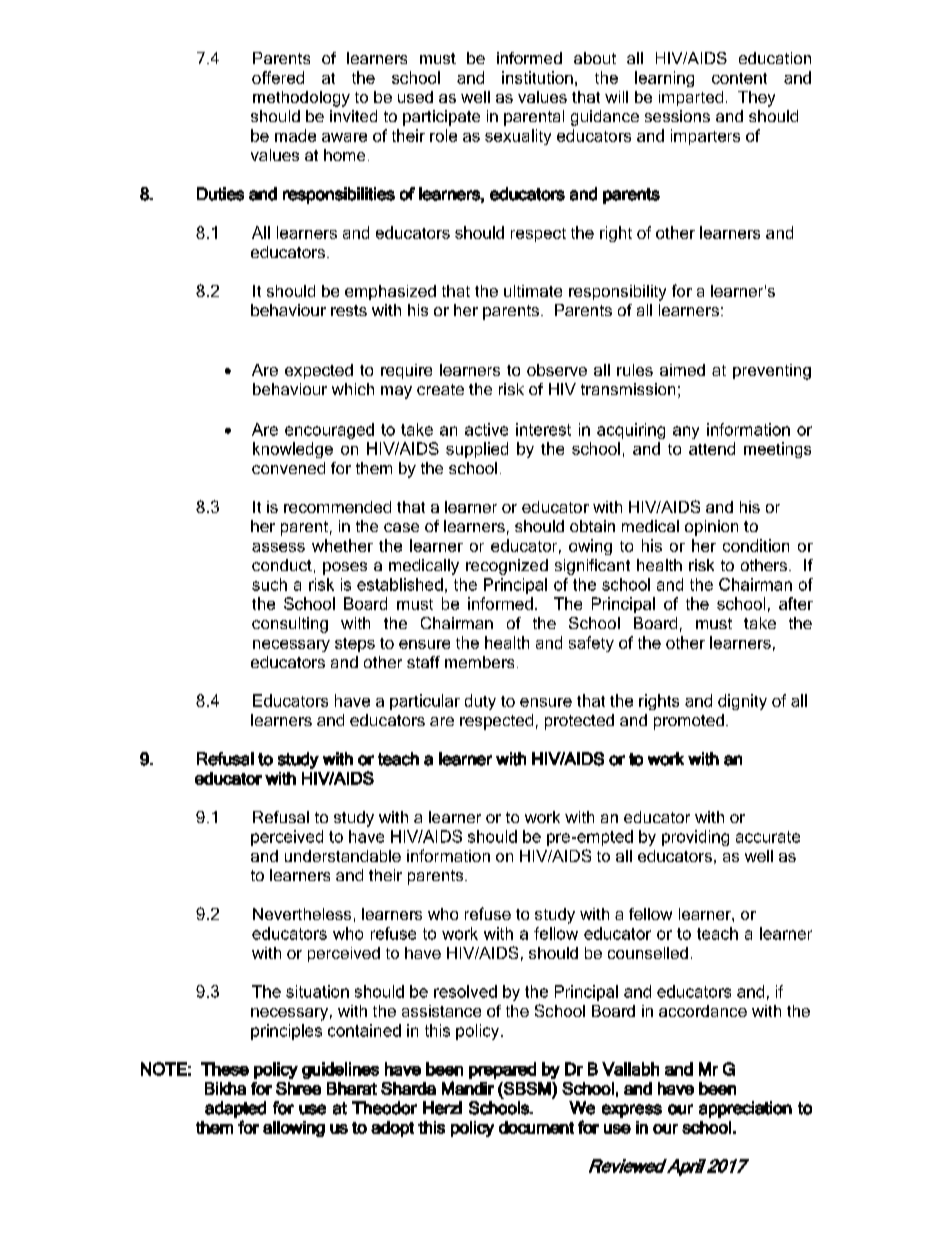  What do you see at coordinates (301, 99) in the screenshot?
I see `methodology` at bounding box center [301, 99].
